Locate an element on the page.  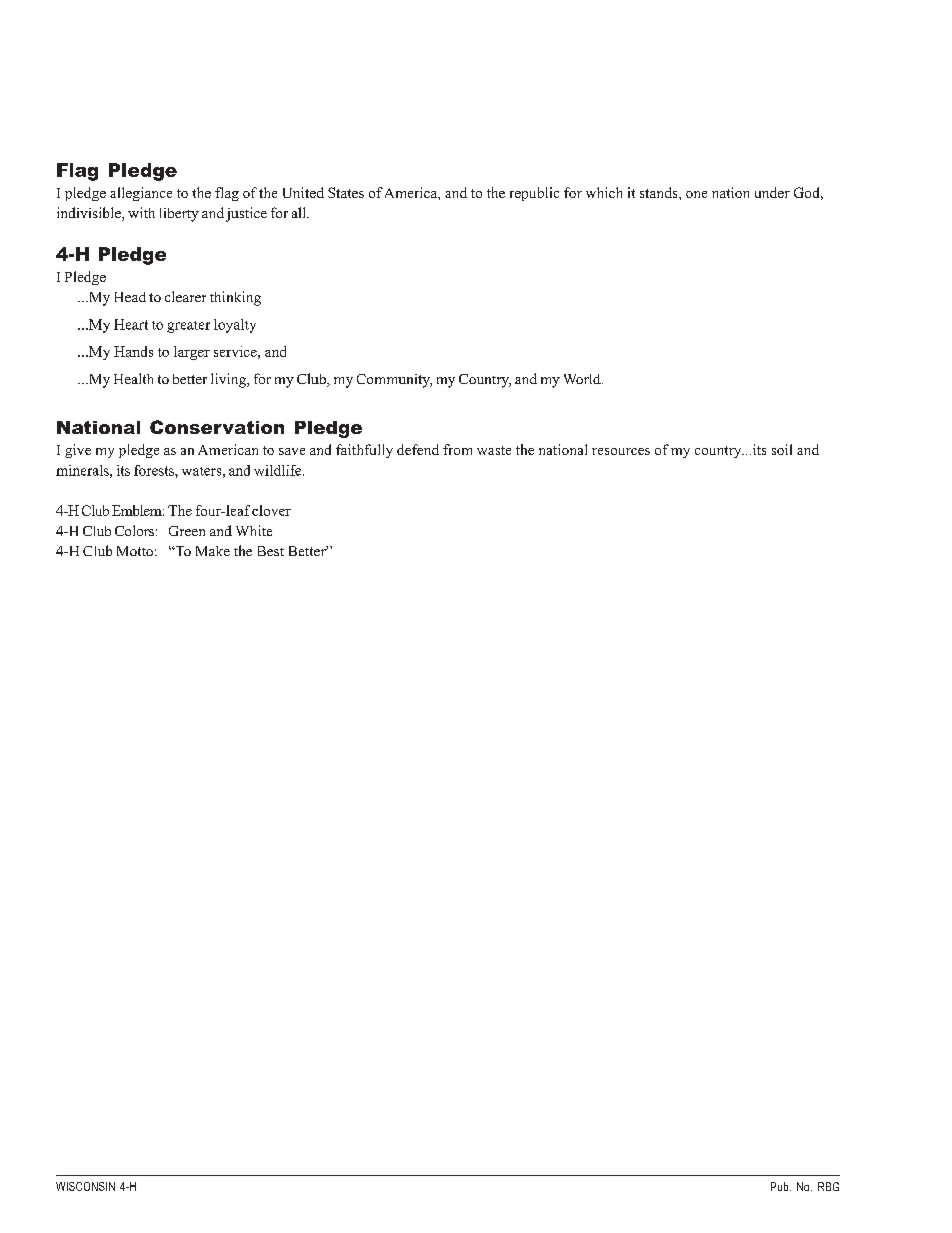
liberty is located at coordinates (179, 215).
